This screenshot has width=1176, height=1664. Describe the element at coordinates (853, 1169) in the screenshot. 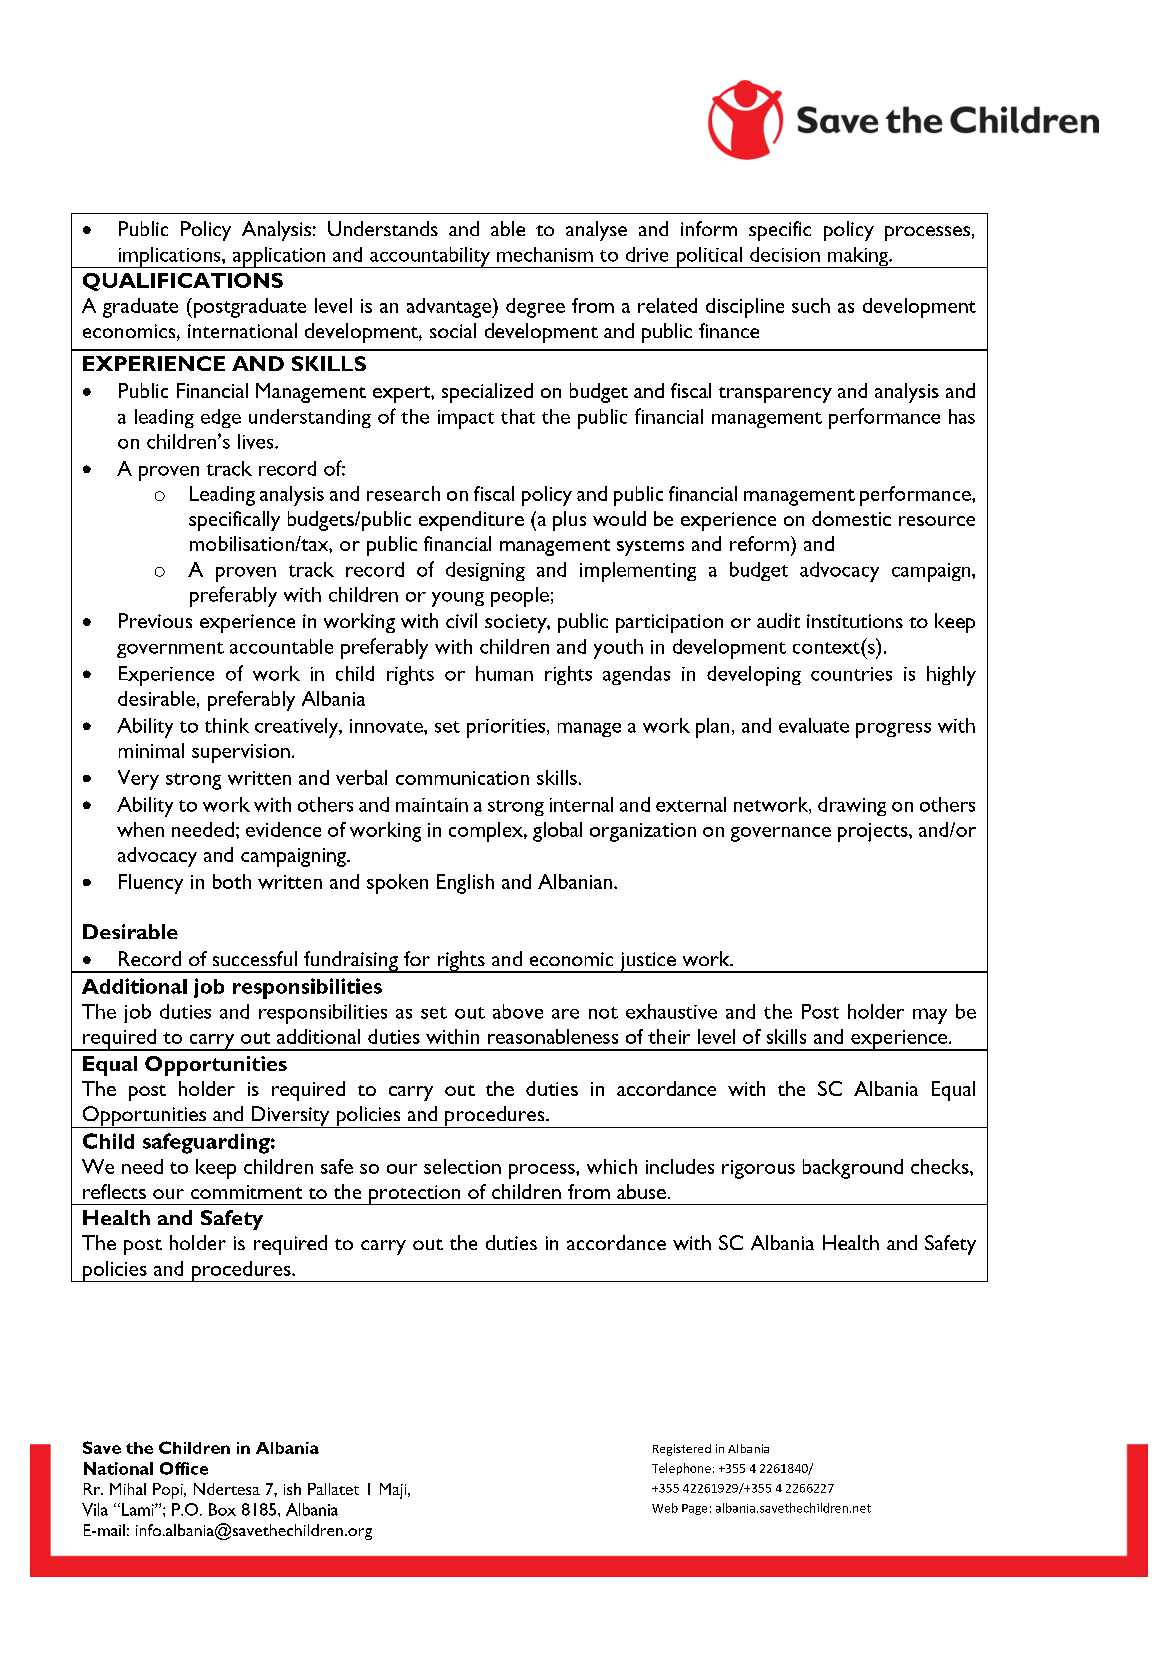

I see `background` at that location.
